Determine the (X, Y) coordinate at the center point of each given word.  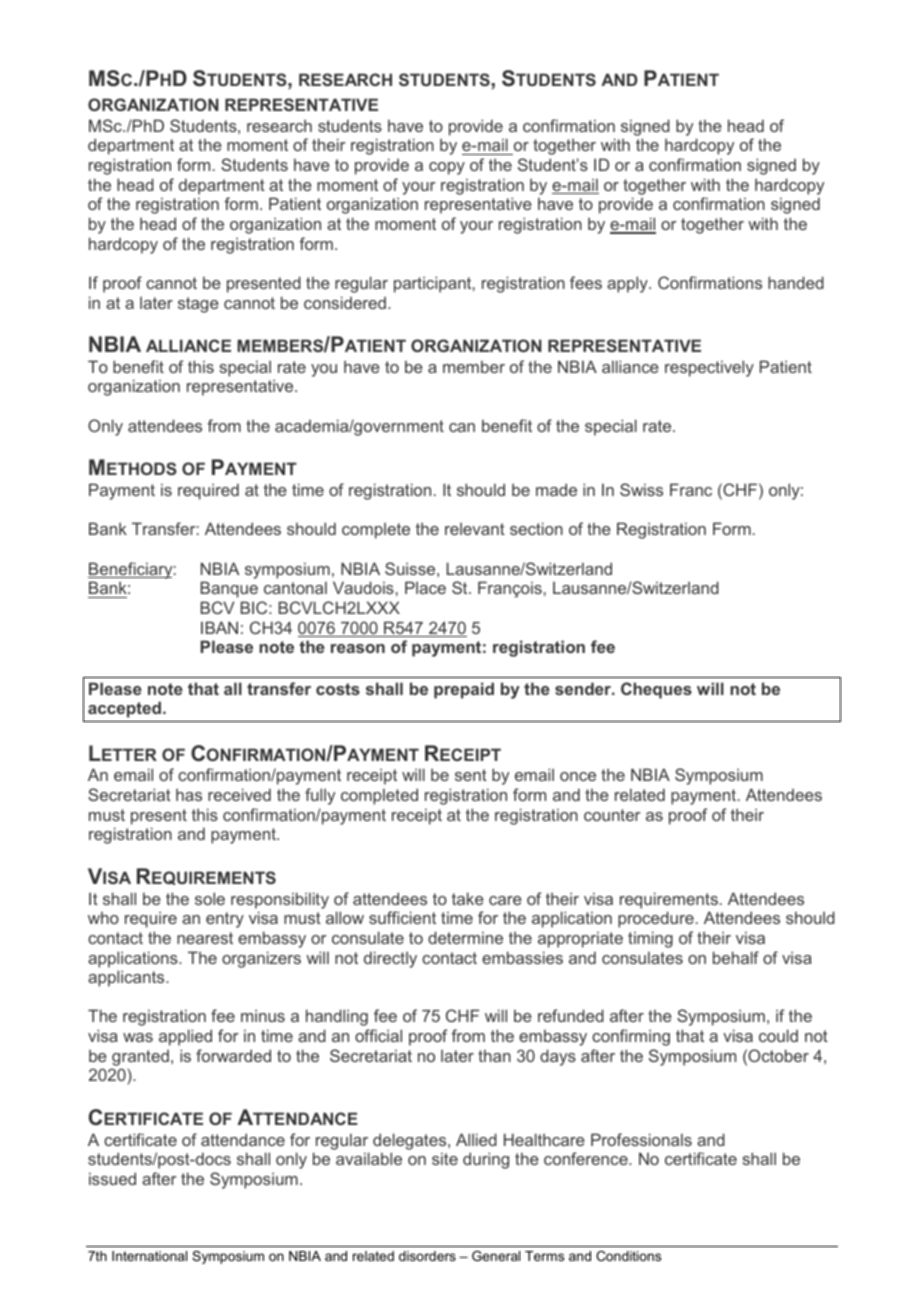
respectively (709, 368)
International (149, 1256)
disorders (427, 1256)
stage (198, 305)
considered (345, 302)
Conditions (628, 1256)
